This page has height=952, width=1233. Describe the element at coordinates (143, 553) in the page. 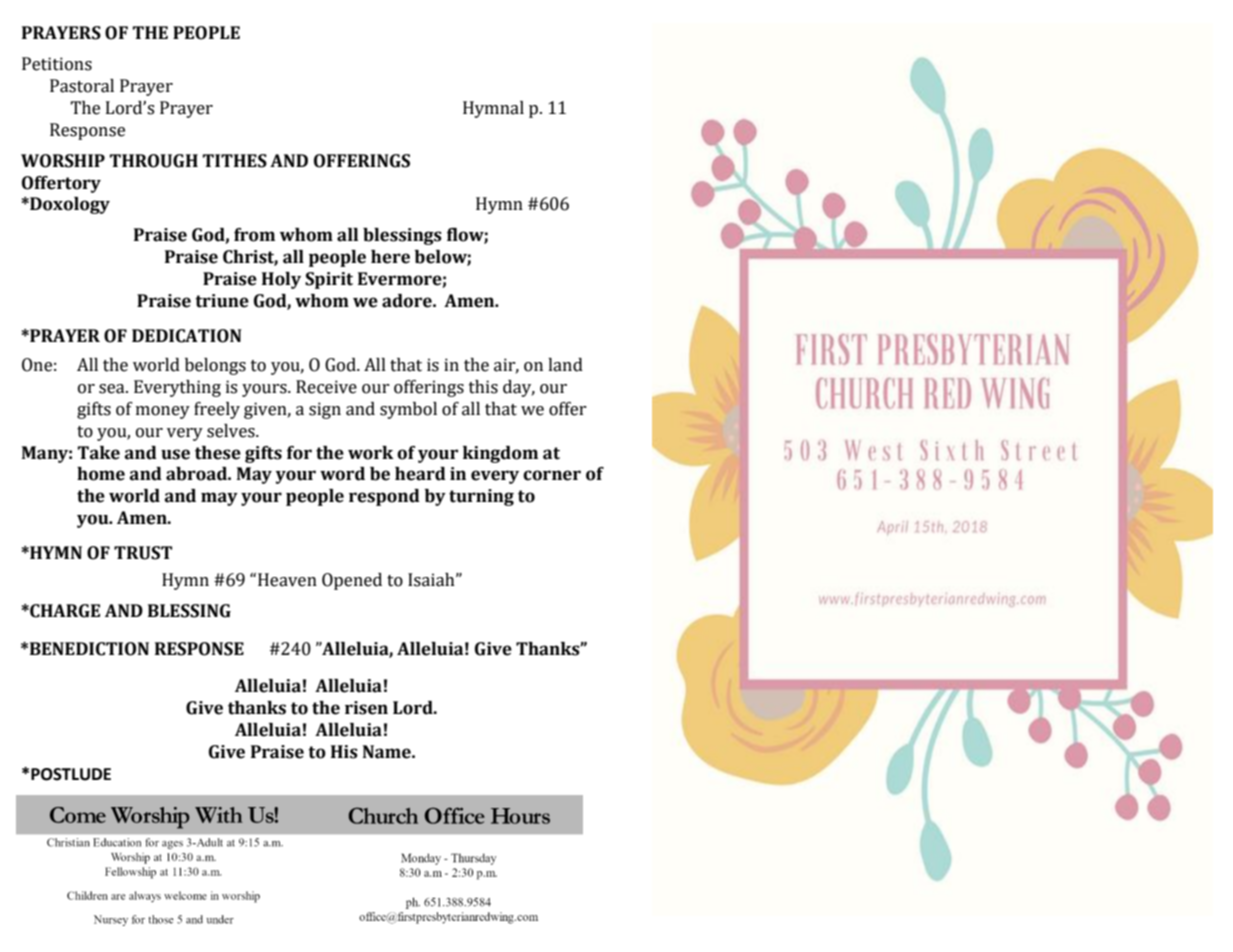

I see `TRUST` at that location.
